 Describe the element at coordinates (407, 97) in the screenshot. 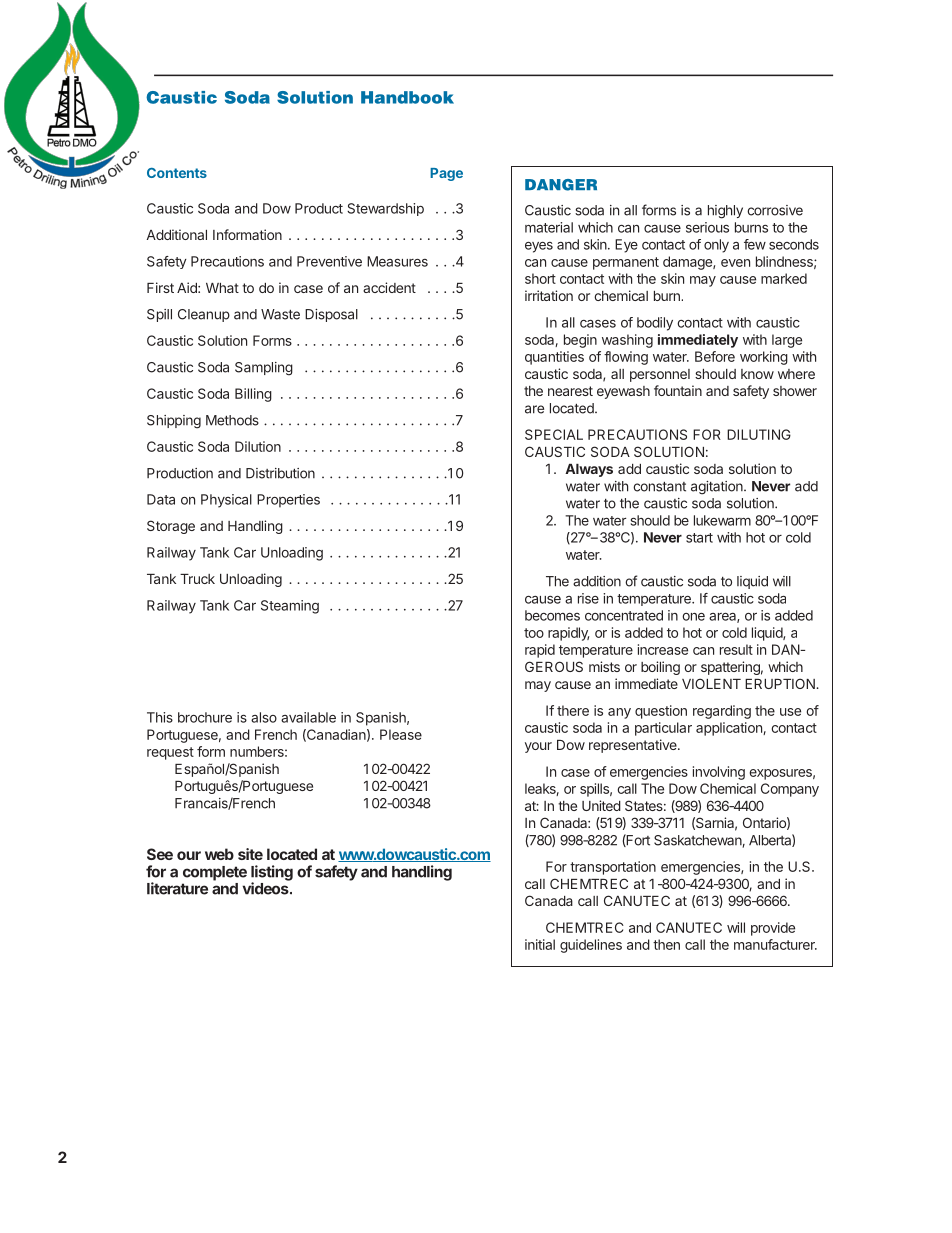

I see `Handbook` at that location.
